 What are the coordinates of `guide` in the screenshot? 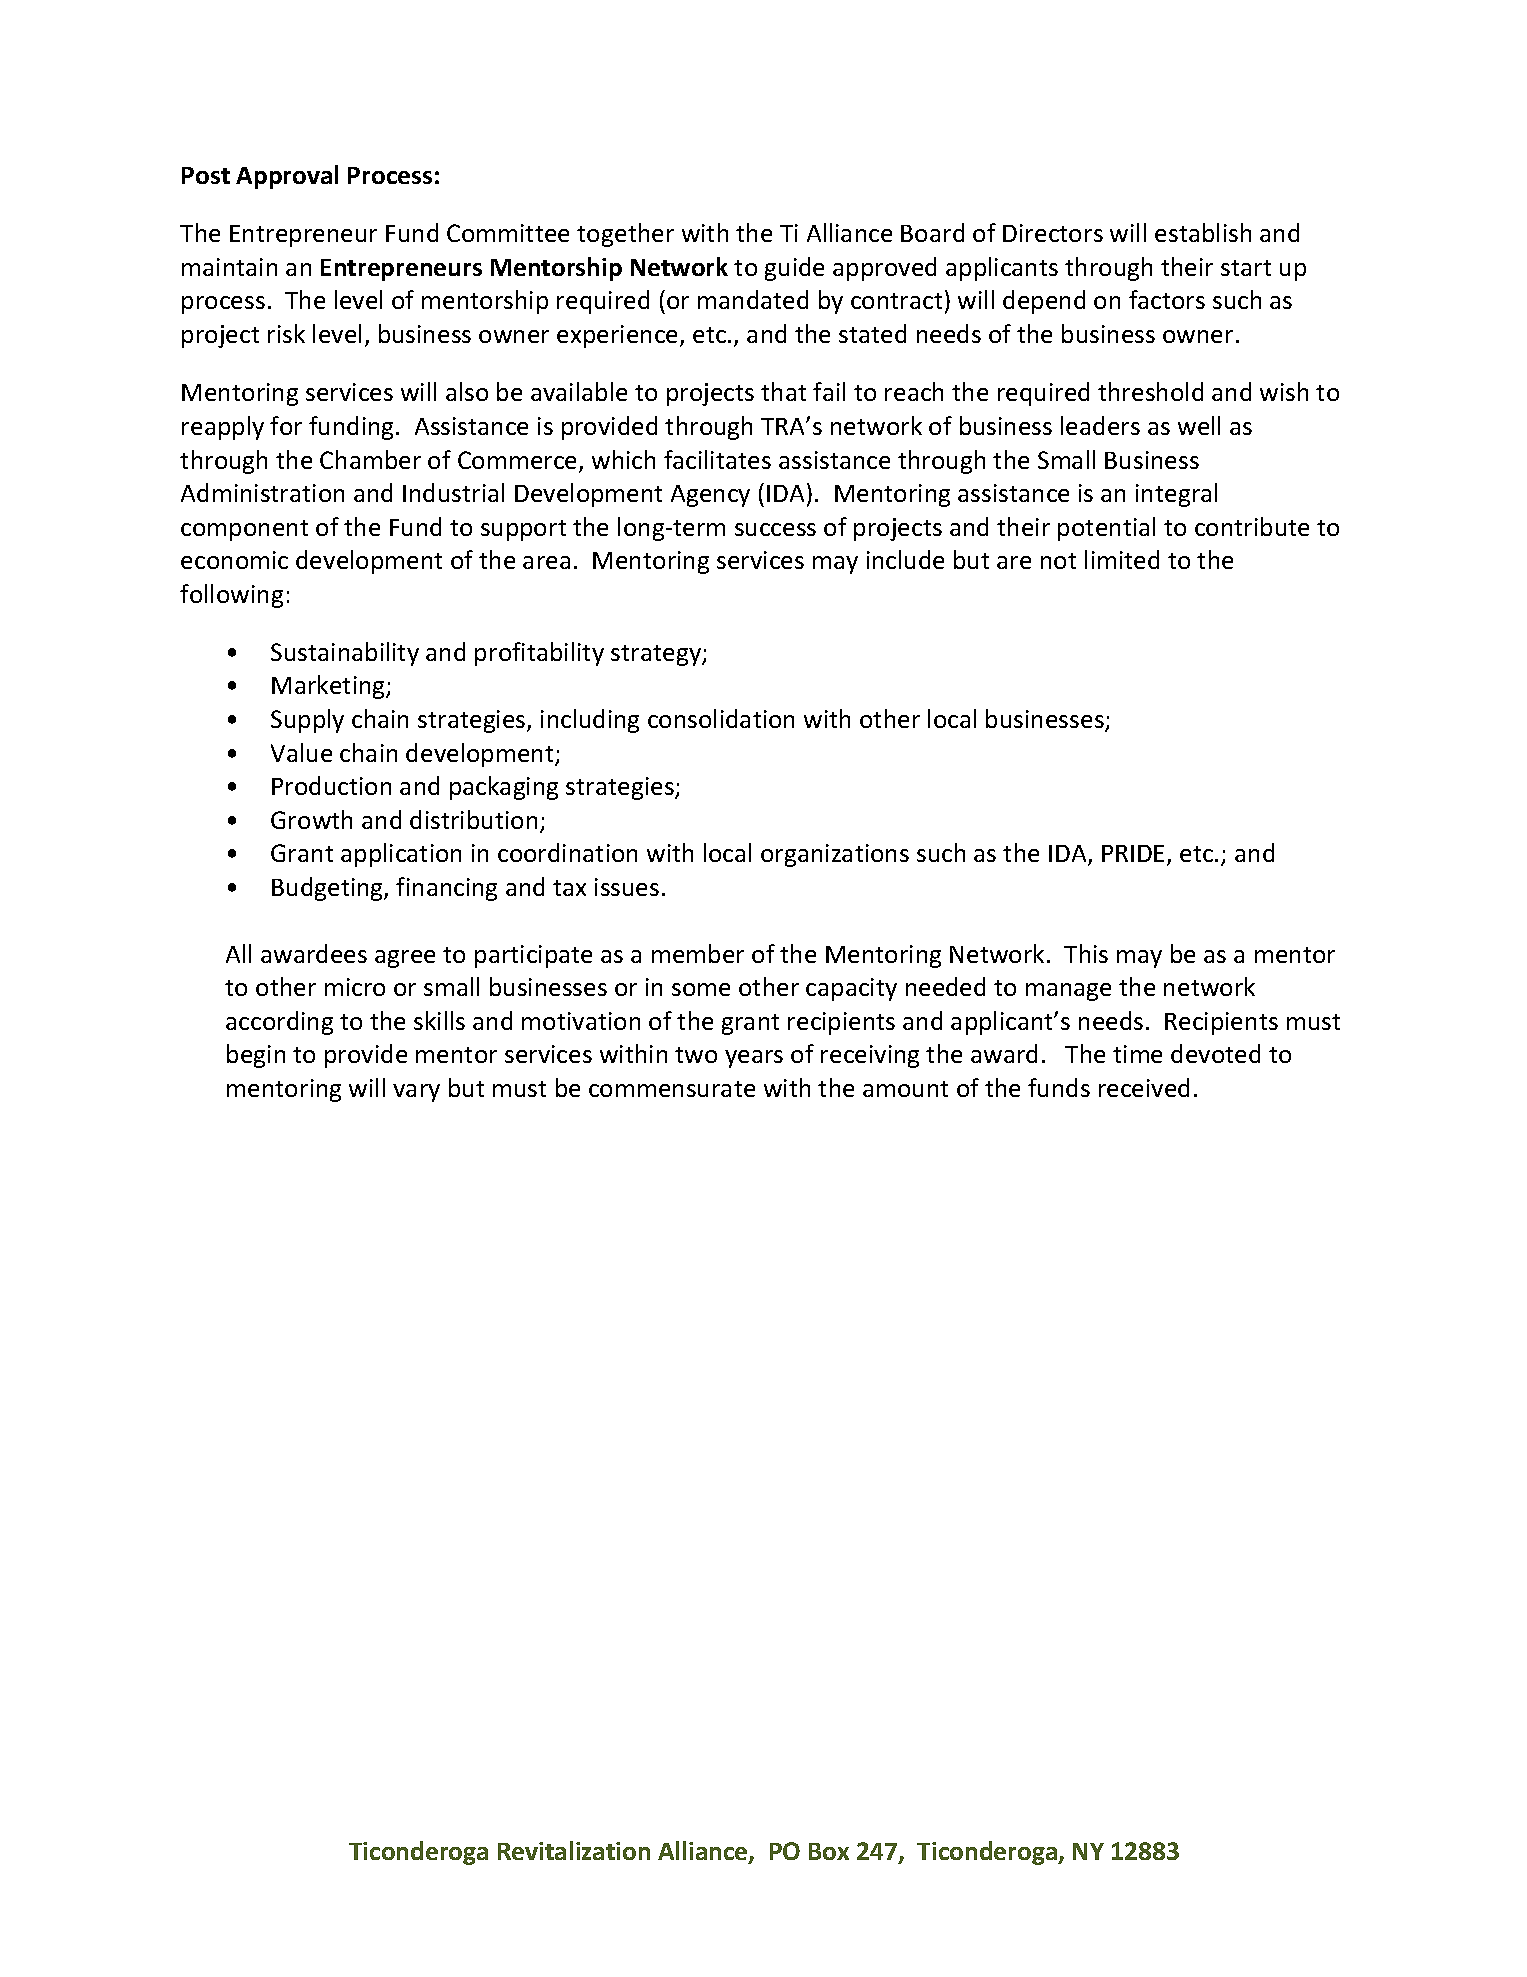 It's located at (794, 269).
